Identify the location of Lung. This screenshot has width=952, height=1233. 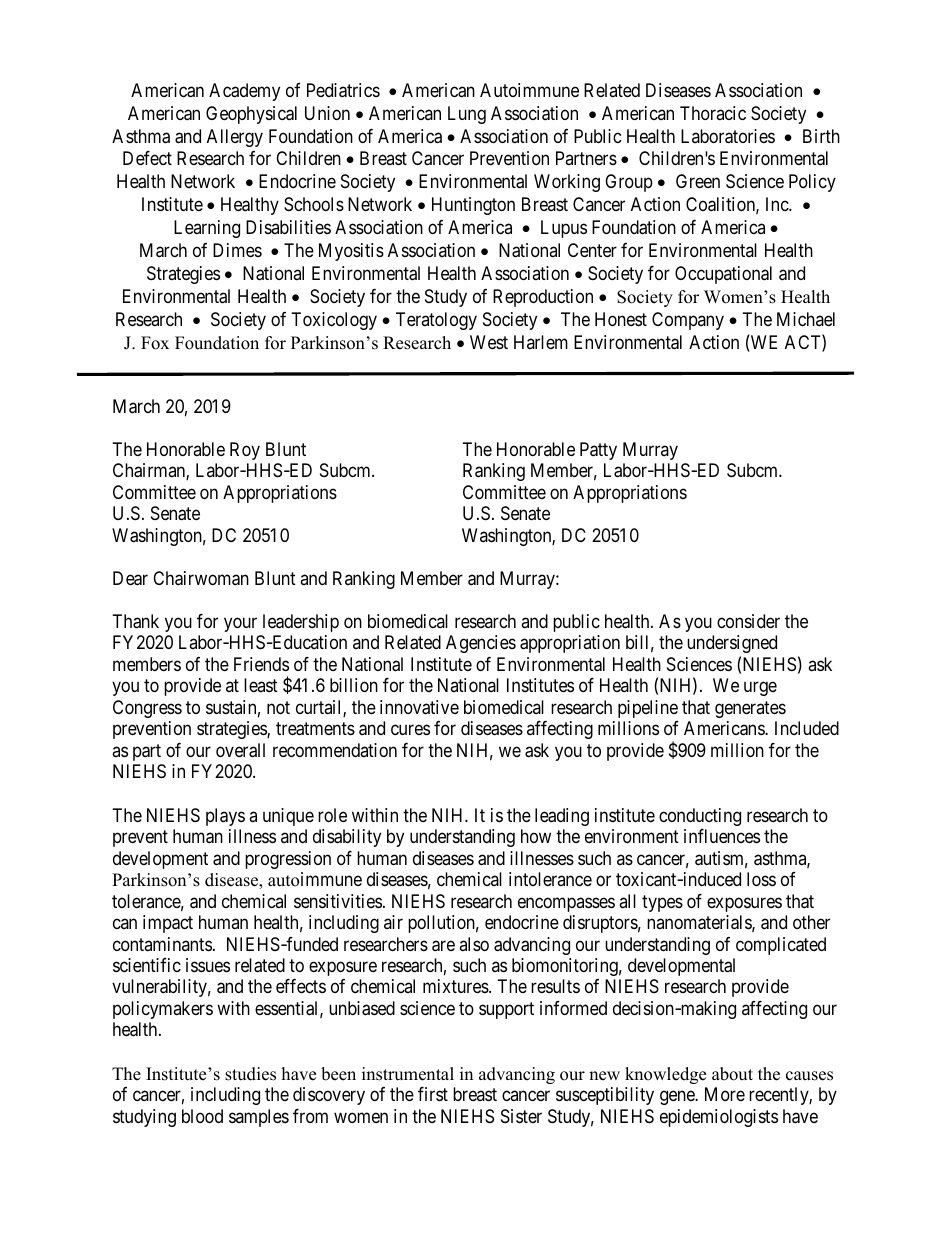
(467, 115).
